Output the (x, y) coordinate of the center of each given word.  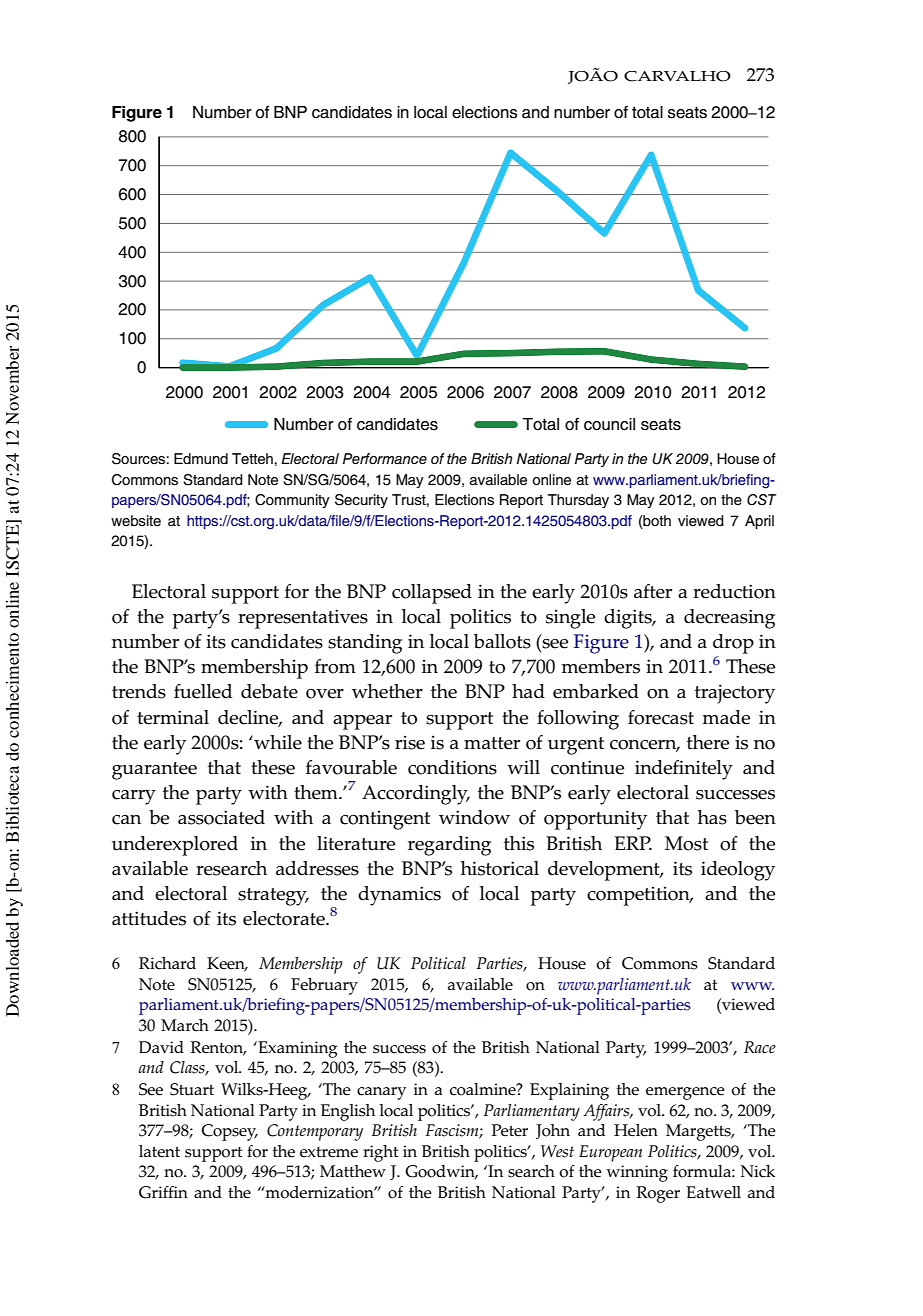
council (609, 424)
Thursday (578, 501)
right (380, 1153)
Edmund (201, 459)
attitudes (149, 918)
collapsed (432, 594)
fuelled (203, 691)
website (136, 521)
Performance (385, 459)
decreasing (729, 619)
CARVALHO (677, 76)
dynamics (399, 896)
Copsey (229, 1132)
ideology (738, 871)
